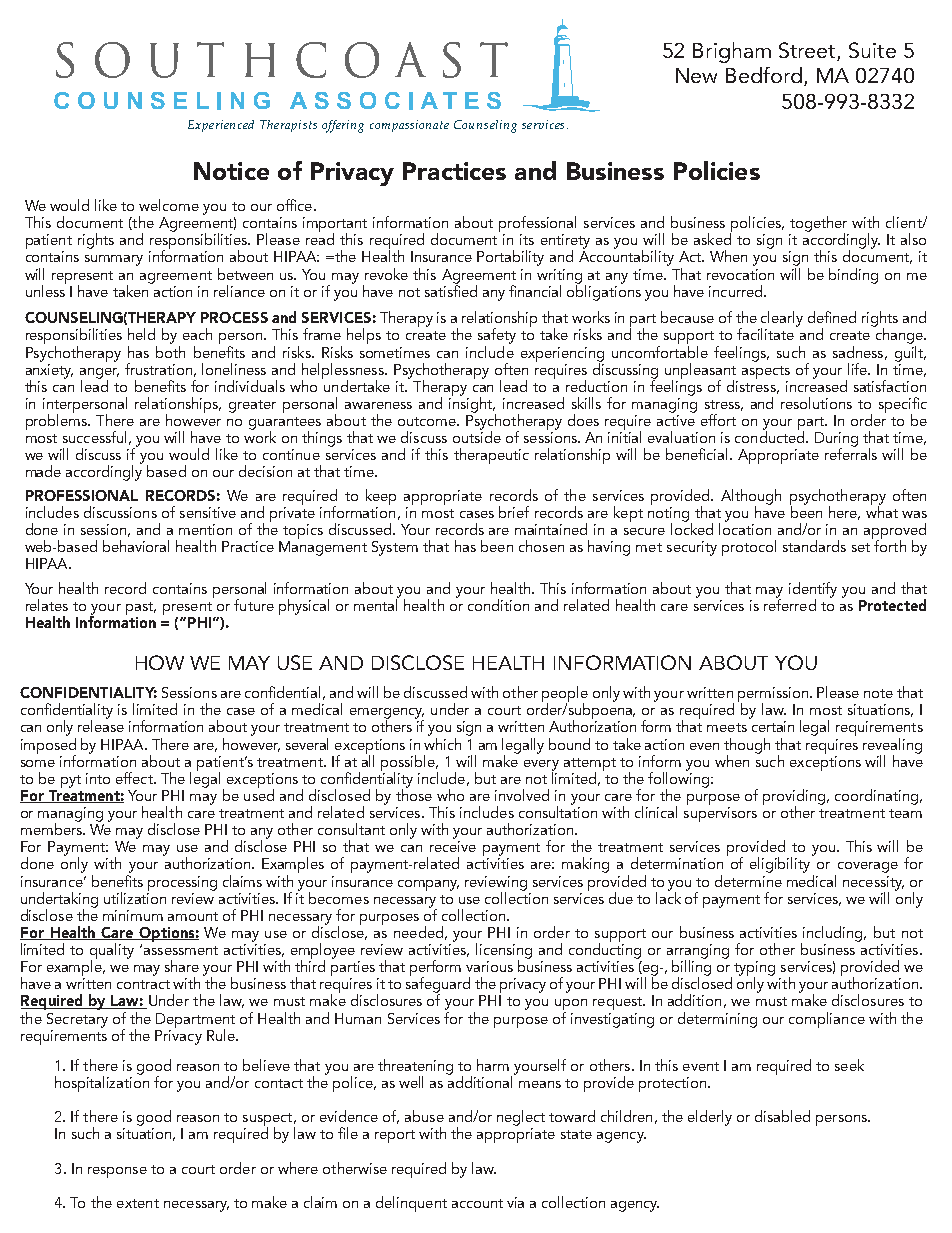 The image size is (952, 1233). Describe the element at coordinates (409, 126) in the screenshot. I see `compassionate` at that location.
